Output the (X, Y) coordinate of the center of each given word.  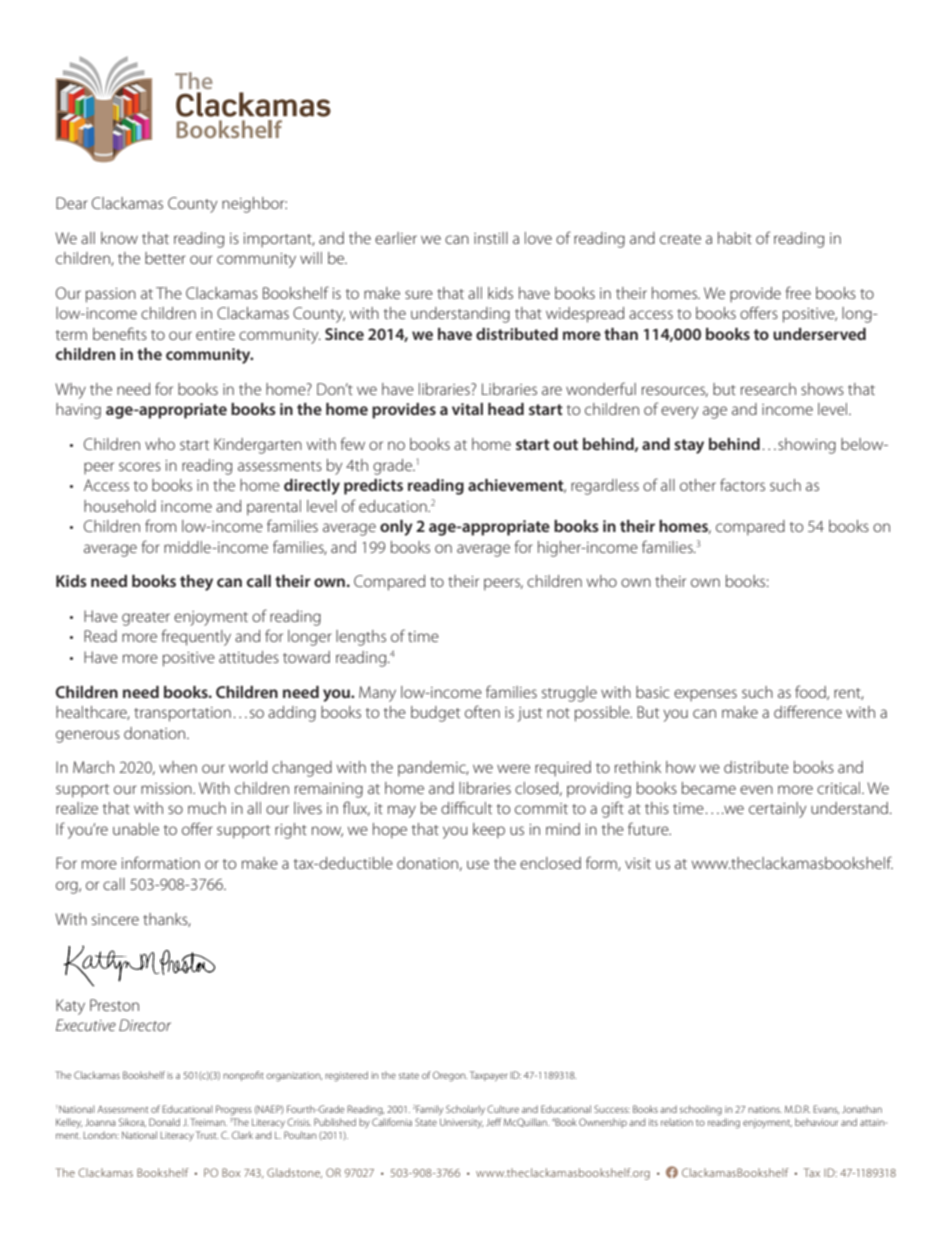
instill (491, 238)
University (461, 1123)
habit (735, 238)
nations (765, 1109)
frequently (196, 637)
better (165, 258)
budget (435, 714)
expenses (705, 695)
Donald (164, 1122)
